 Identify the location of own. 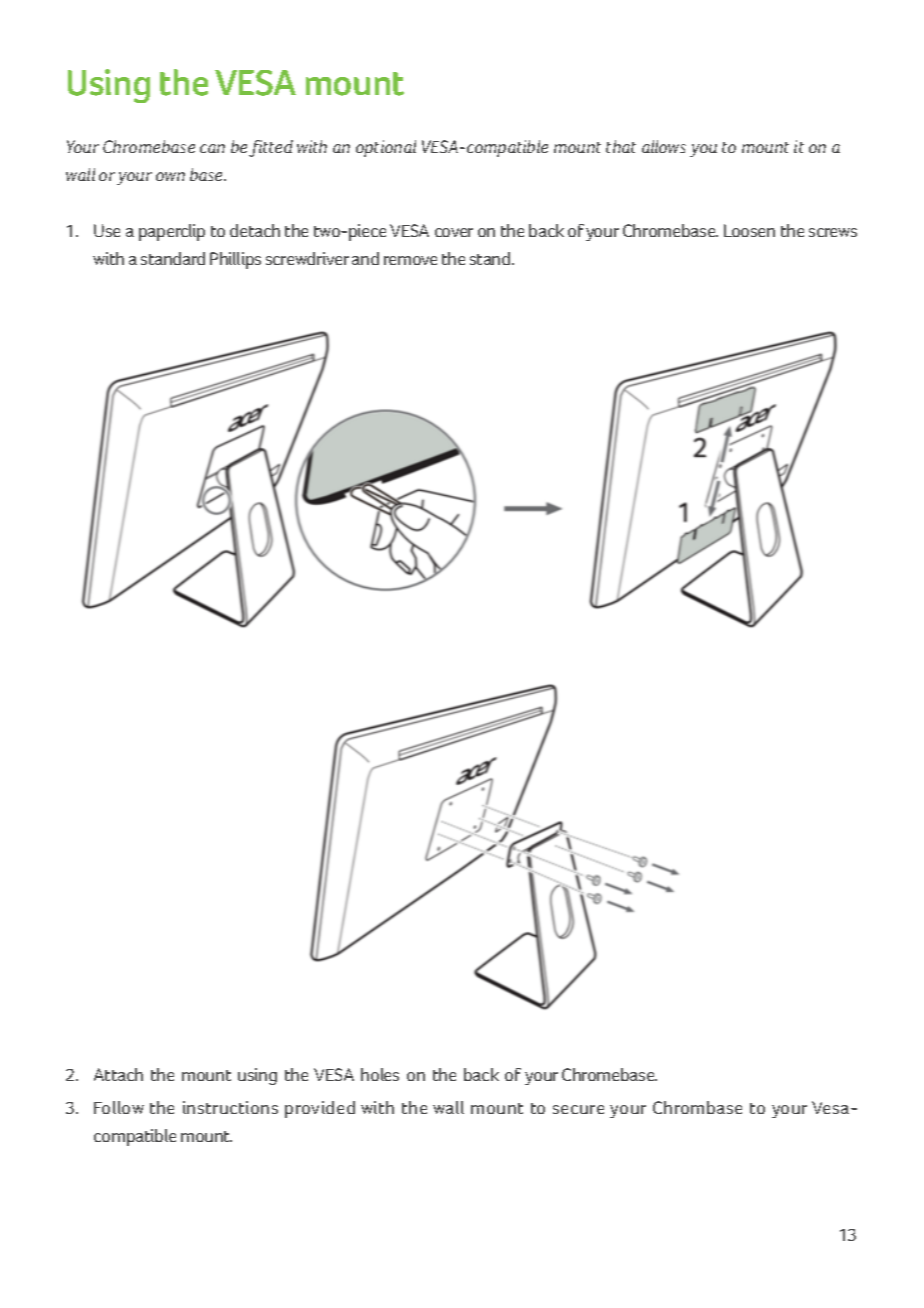
(170, 176).
